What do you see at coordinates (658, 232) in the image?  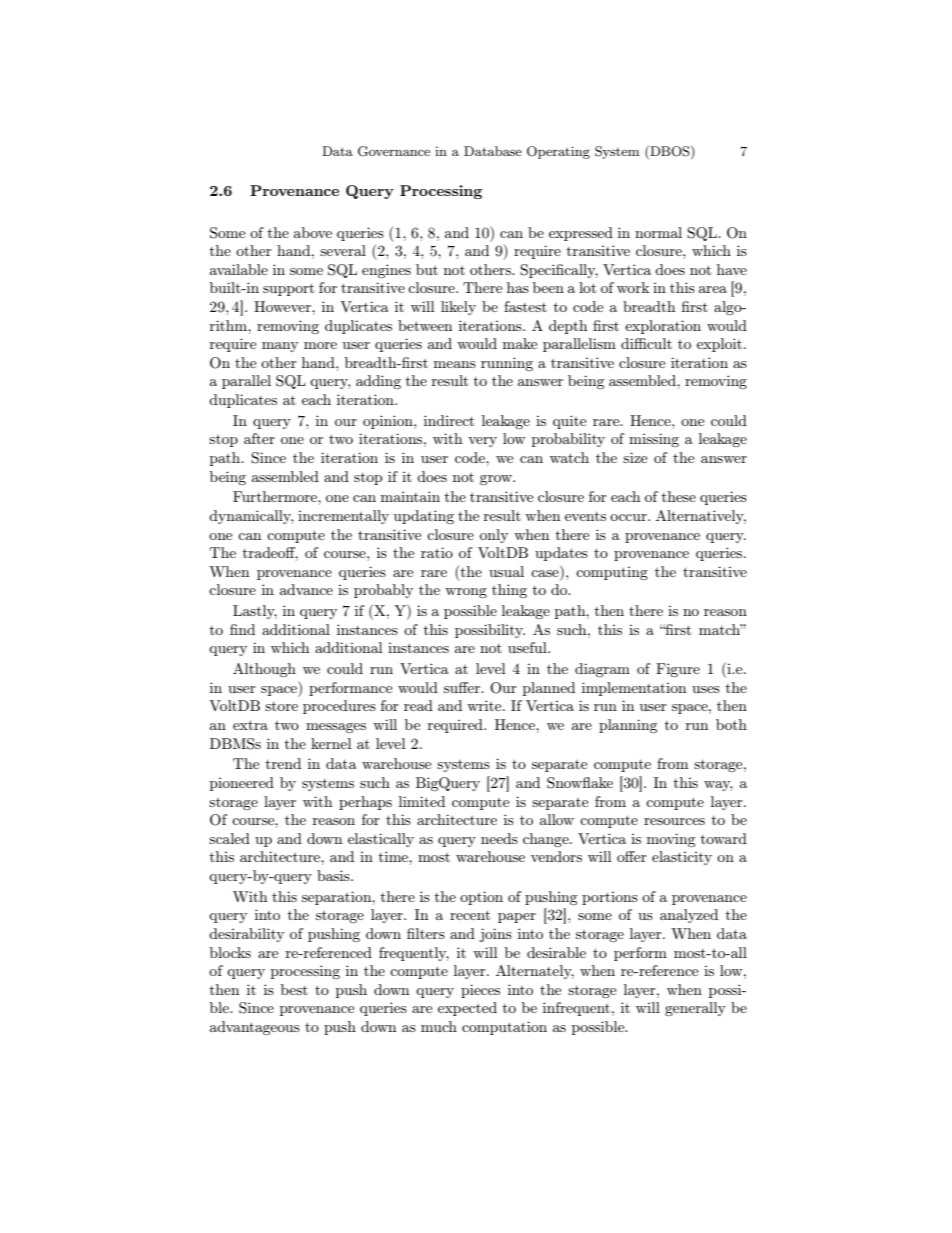 I see `normal` at bounding box center [658, 232].
